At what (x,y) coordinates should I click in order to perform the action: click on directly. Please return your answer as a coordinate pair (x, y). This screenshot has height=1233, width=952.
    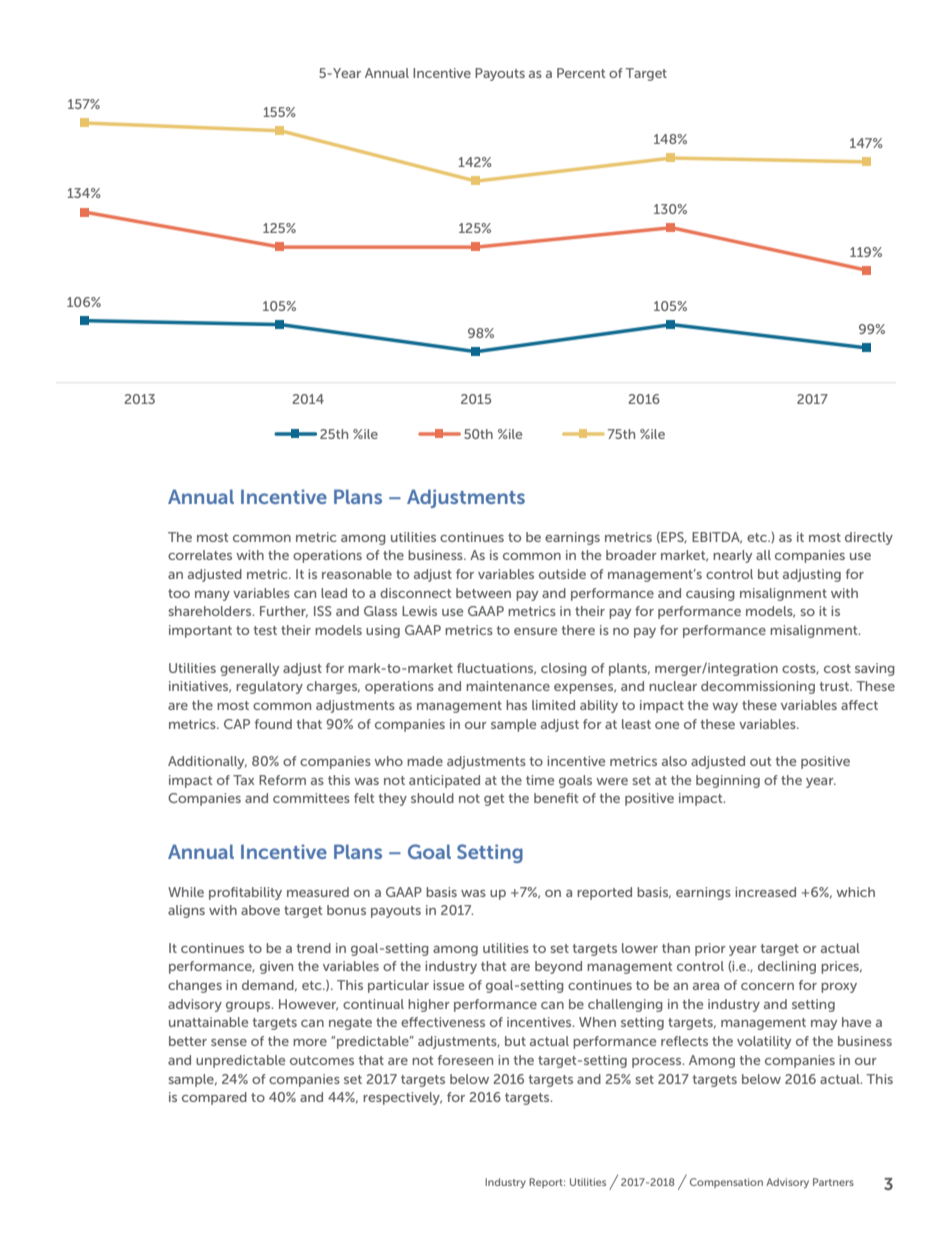
    Looking at the image, I should click on (869, 538).
